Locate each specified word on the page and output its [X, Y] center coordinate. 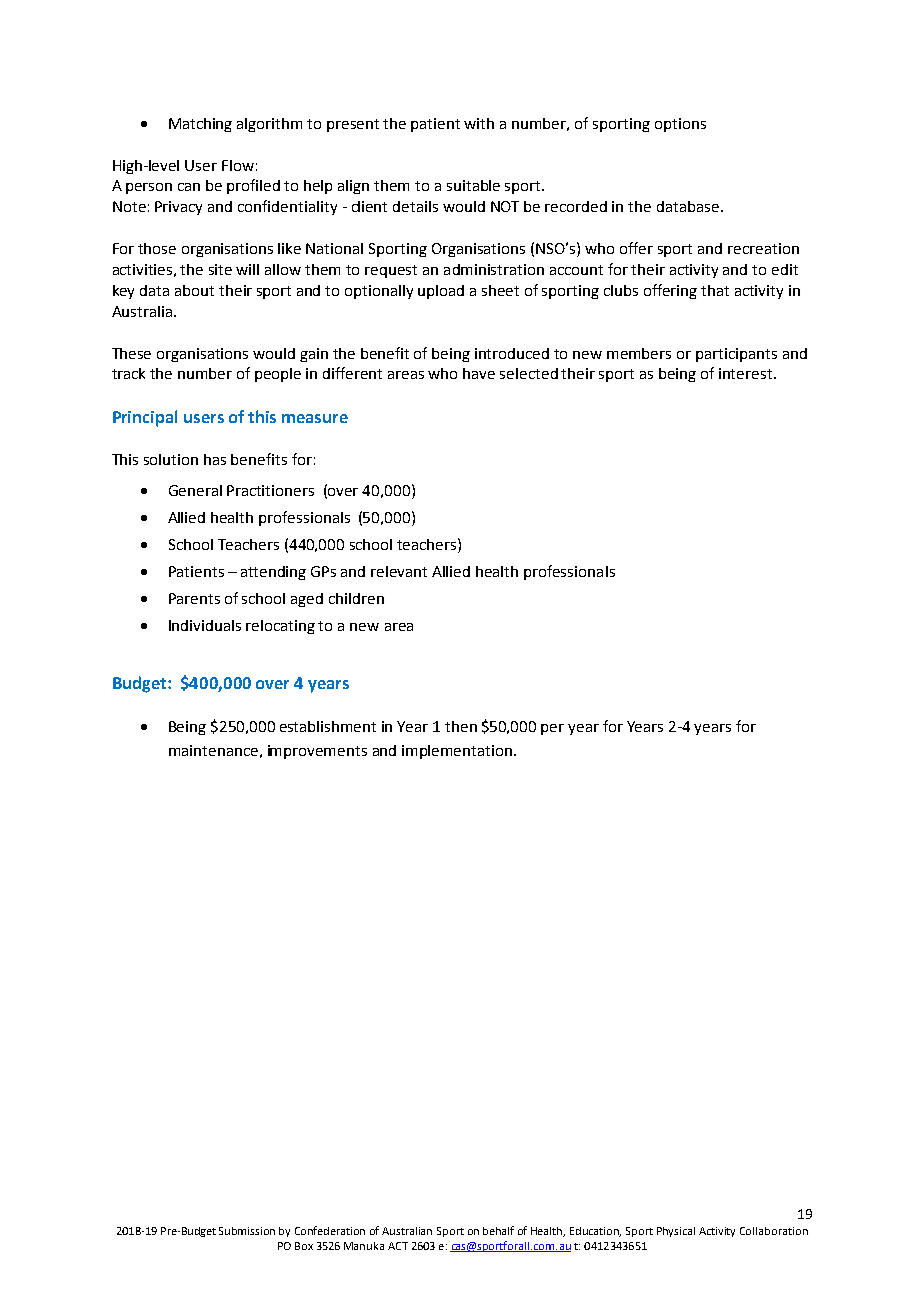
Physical [676, 1232]
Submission [247, 1231]
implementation [458, 752]
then [461, 726]
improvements [317, 752]
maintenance [213, 750]
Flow [238, 165]
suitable [473, 185]
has [215, 459]
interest [745, 373]
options [680, 125]
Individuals [205, 625]
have [479, 373]
